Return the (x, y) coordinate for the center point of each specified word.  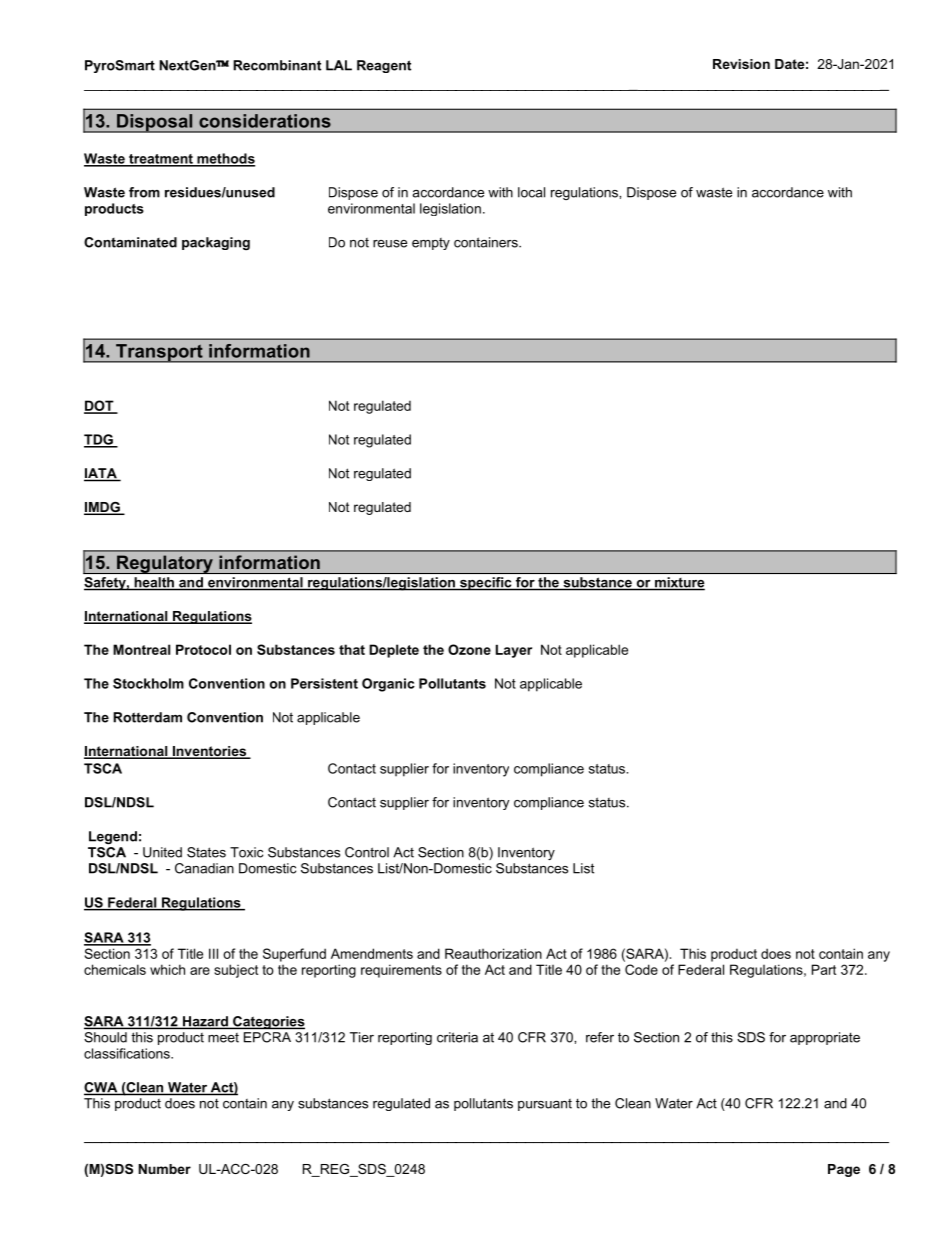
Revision (741, 64)
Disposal (155, 123)
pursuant (545, 1105)
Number (164, 1169)
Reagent (384, 66)
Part (824, 969)
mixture (679, 583)
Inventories (209, 752)
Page (844, 1170)
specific (486, 583)
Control (367, 852)
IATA (101, 474)
